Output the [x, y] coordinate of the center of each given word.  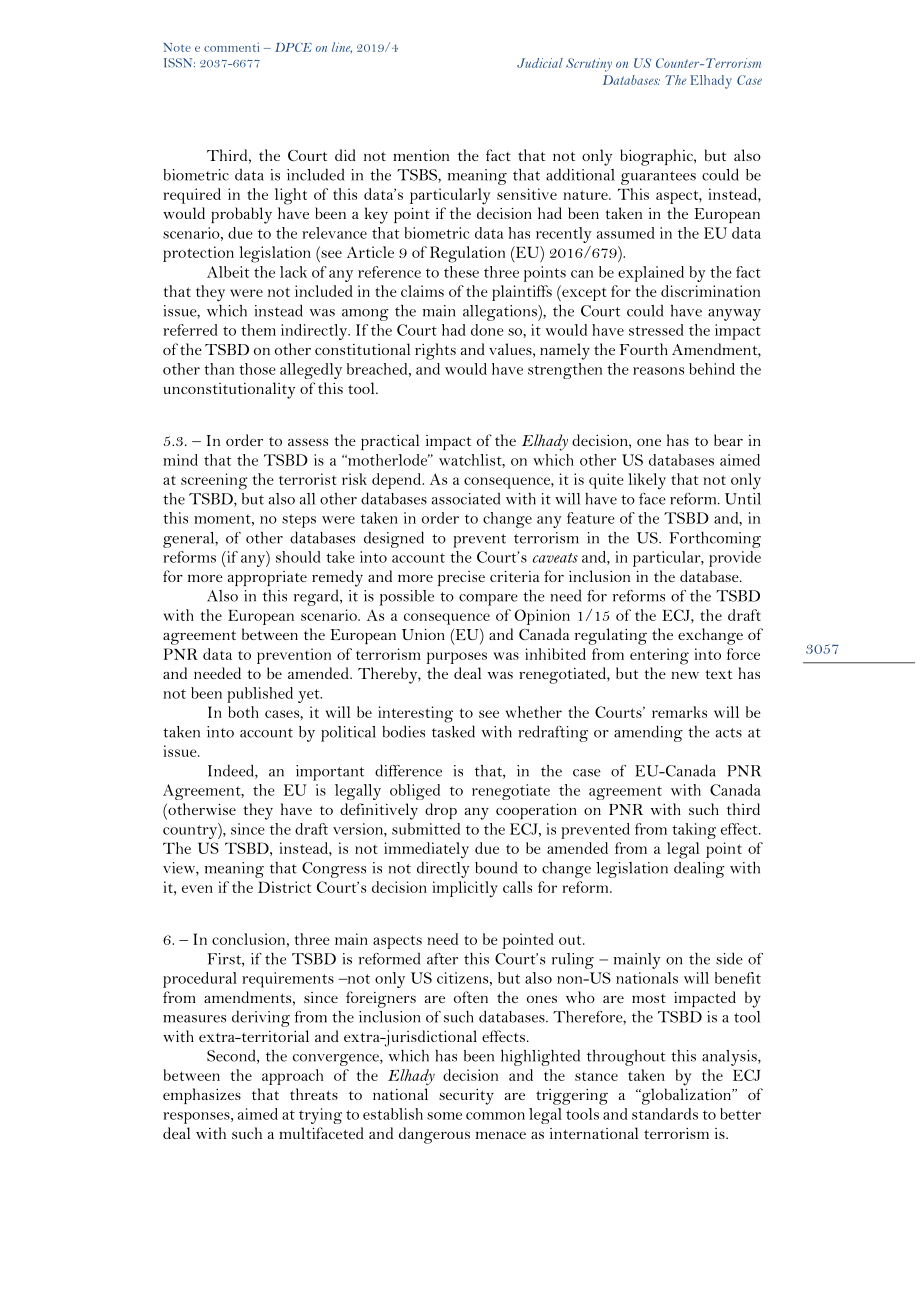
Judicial [540, 63]
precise [461, 578]
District [284, 887]
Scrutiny [589, 65]
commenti [231, 47]
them [258, 330]
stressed [656, 330]
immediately [426, 850]
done [487, 330]
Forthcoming [715, 540]
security [466, 1097]
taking [694, 831]
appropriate [267, 578]
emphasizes [202, 1096]
